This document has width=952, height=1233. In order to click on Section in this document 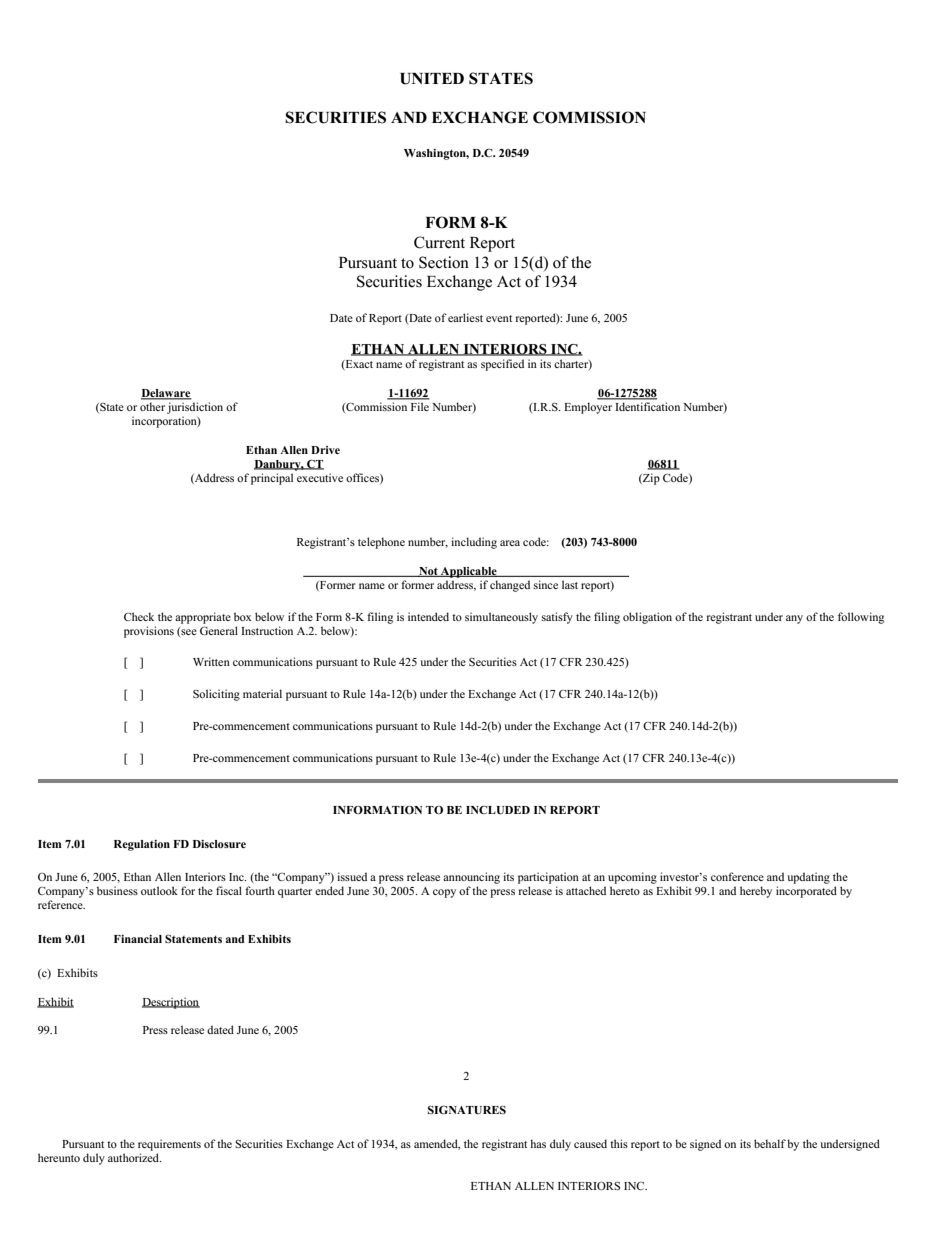, I will do `click(444, 262)`.
